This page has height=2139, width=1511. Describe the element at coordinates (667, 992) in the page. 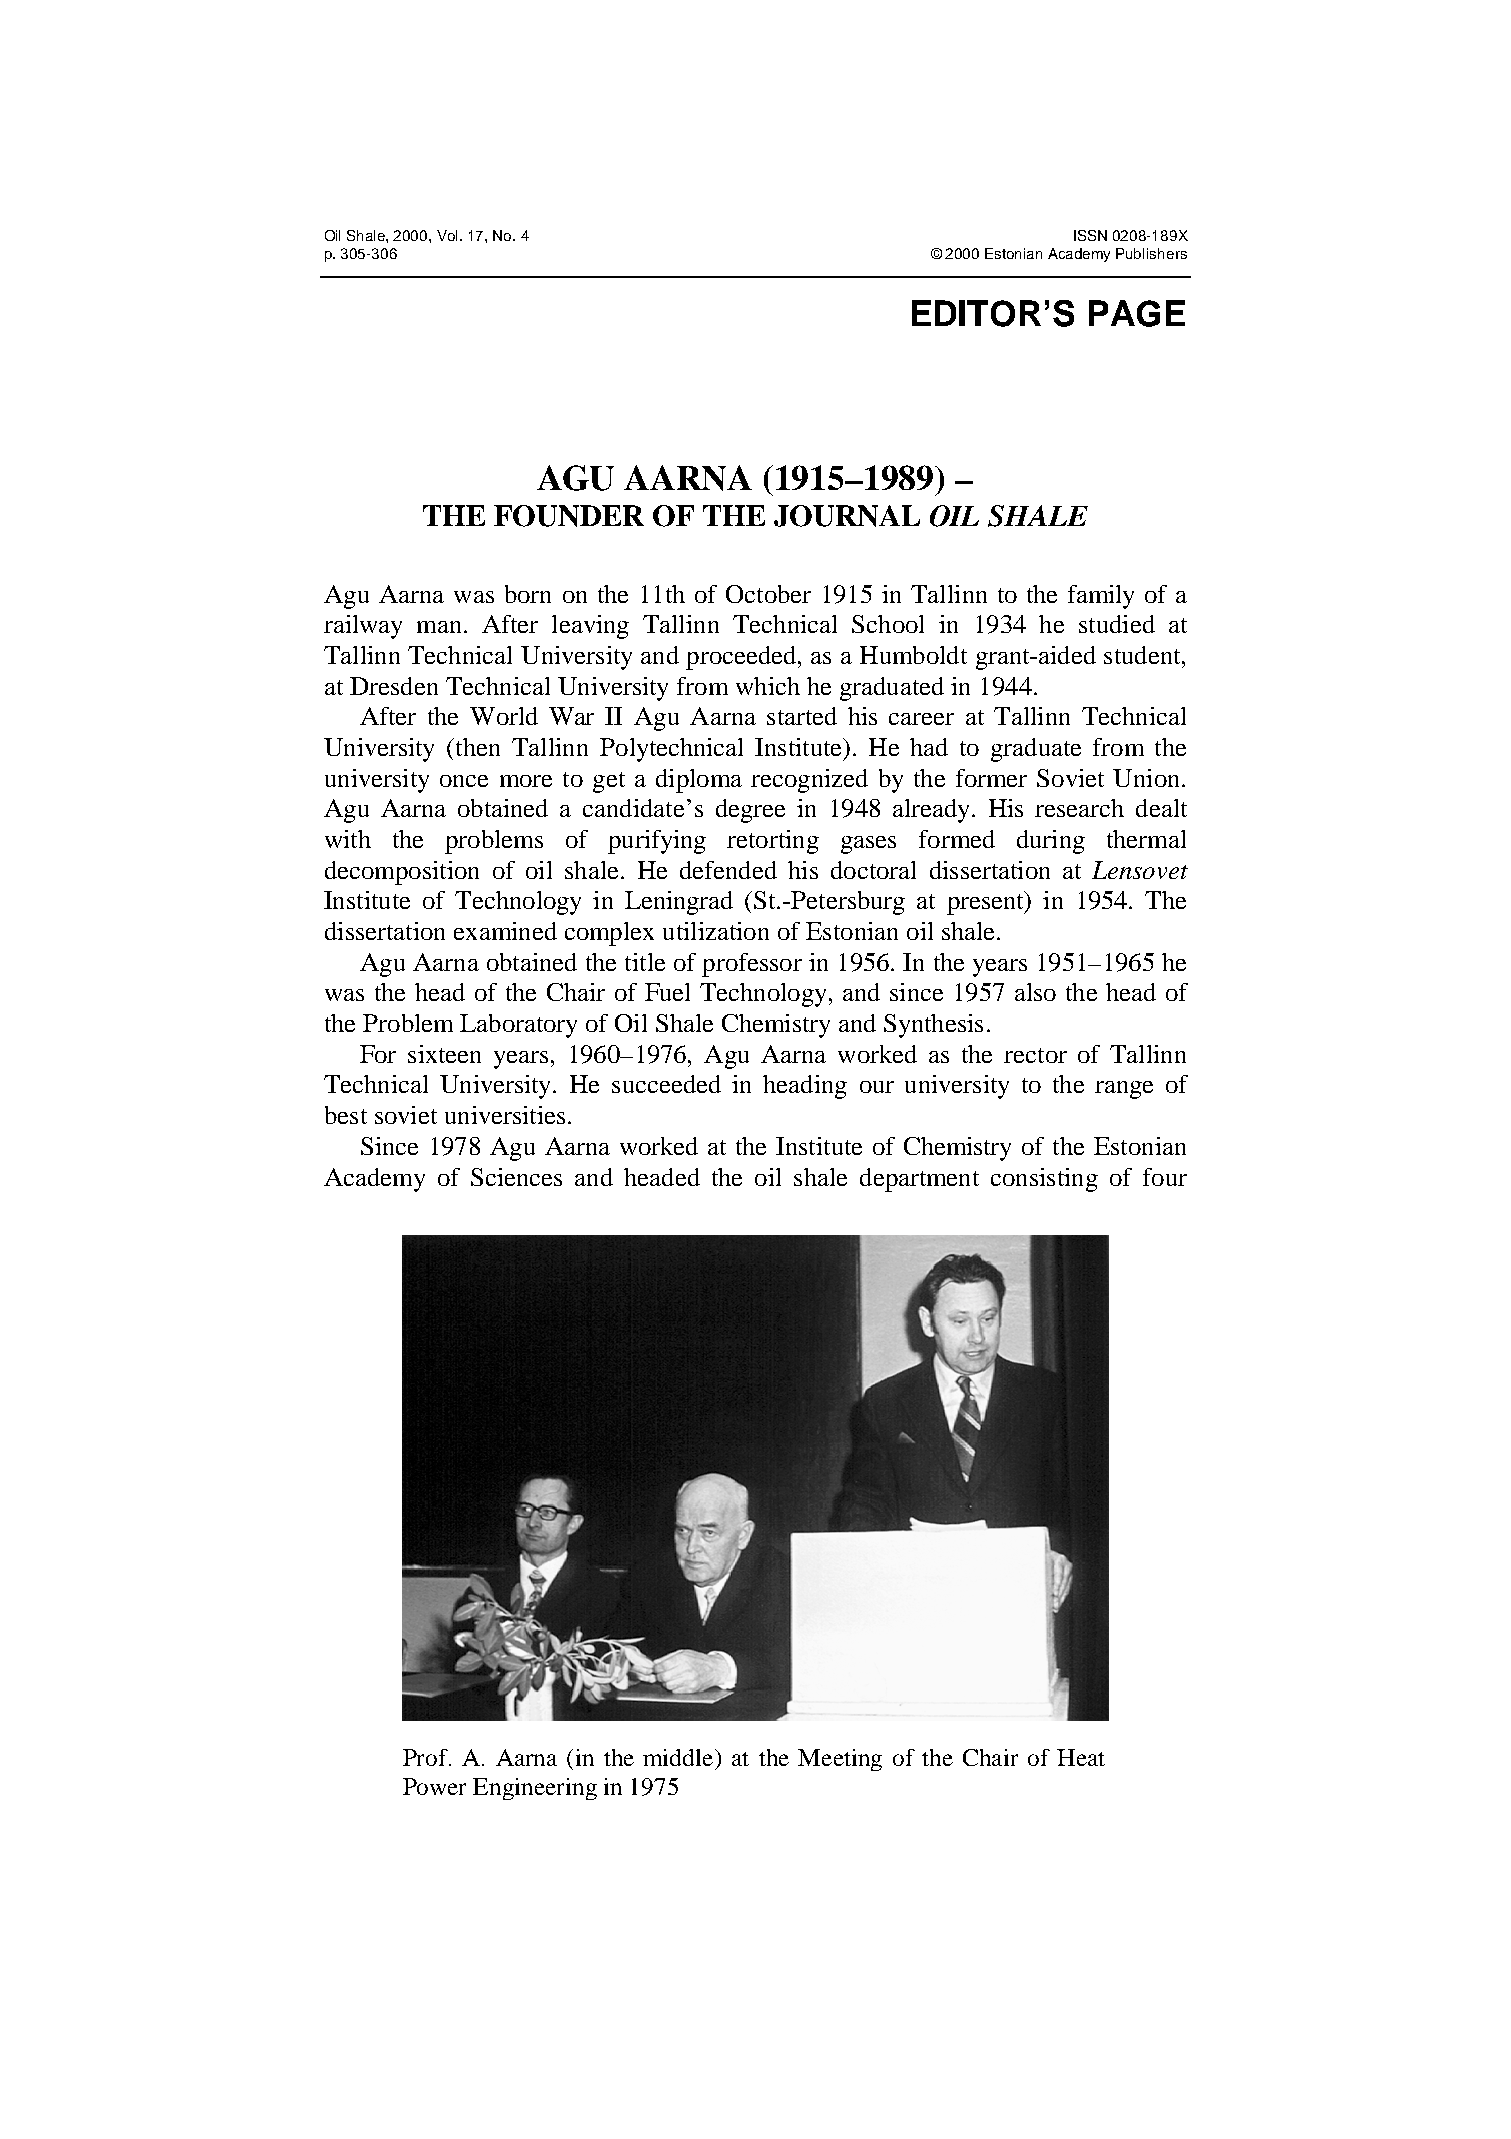

I see `Fuel` at that location.
